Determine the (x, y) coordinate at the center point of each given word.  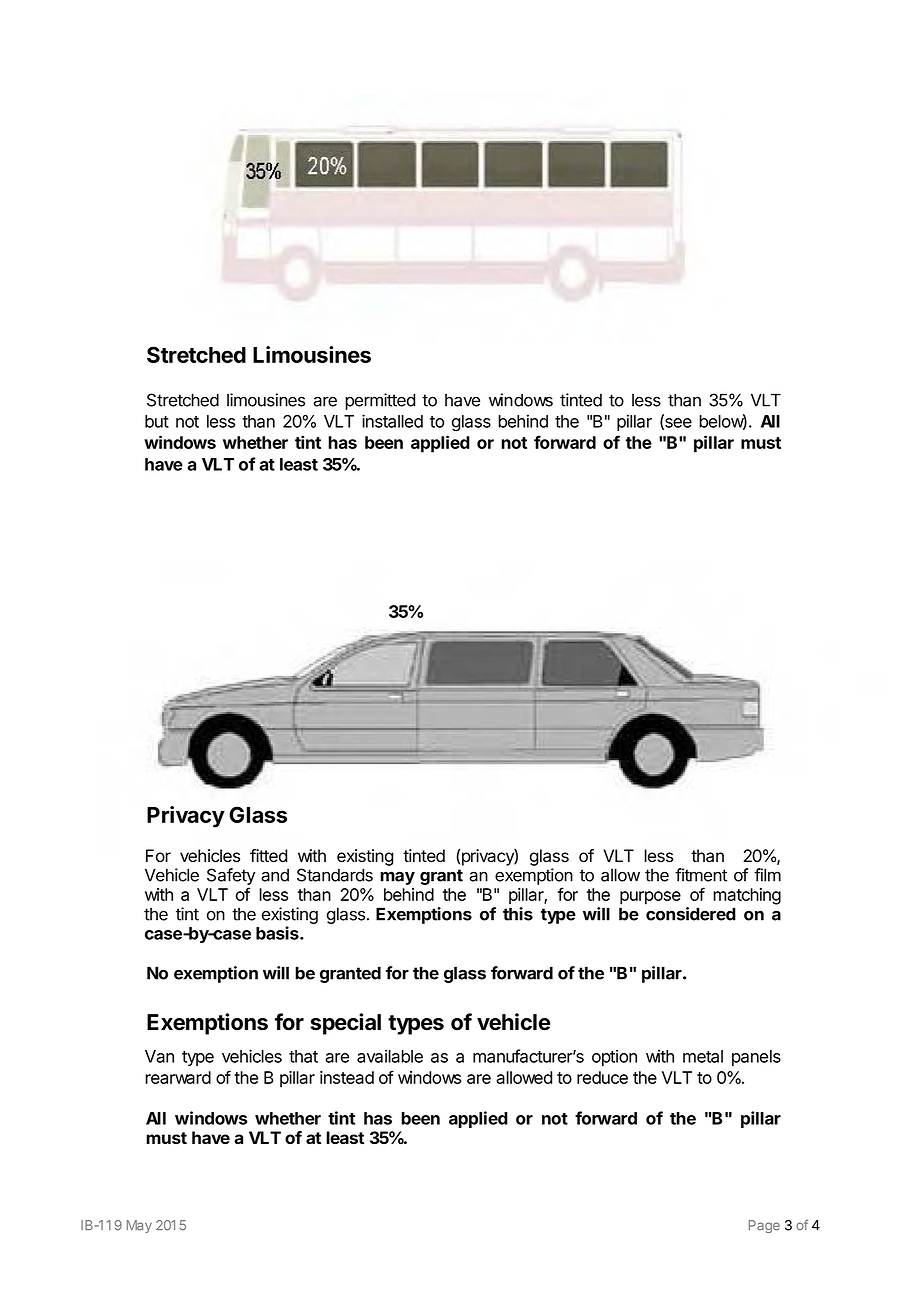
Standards (335, 875)
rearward (178, 1077)
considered (691, 914)
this (518, 914)
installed (392, 421)
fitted (268, 856)
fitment (701, 875)
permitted (380, 401)
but (157, 421)
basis (278, 933)
